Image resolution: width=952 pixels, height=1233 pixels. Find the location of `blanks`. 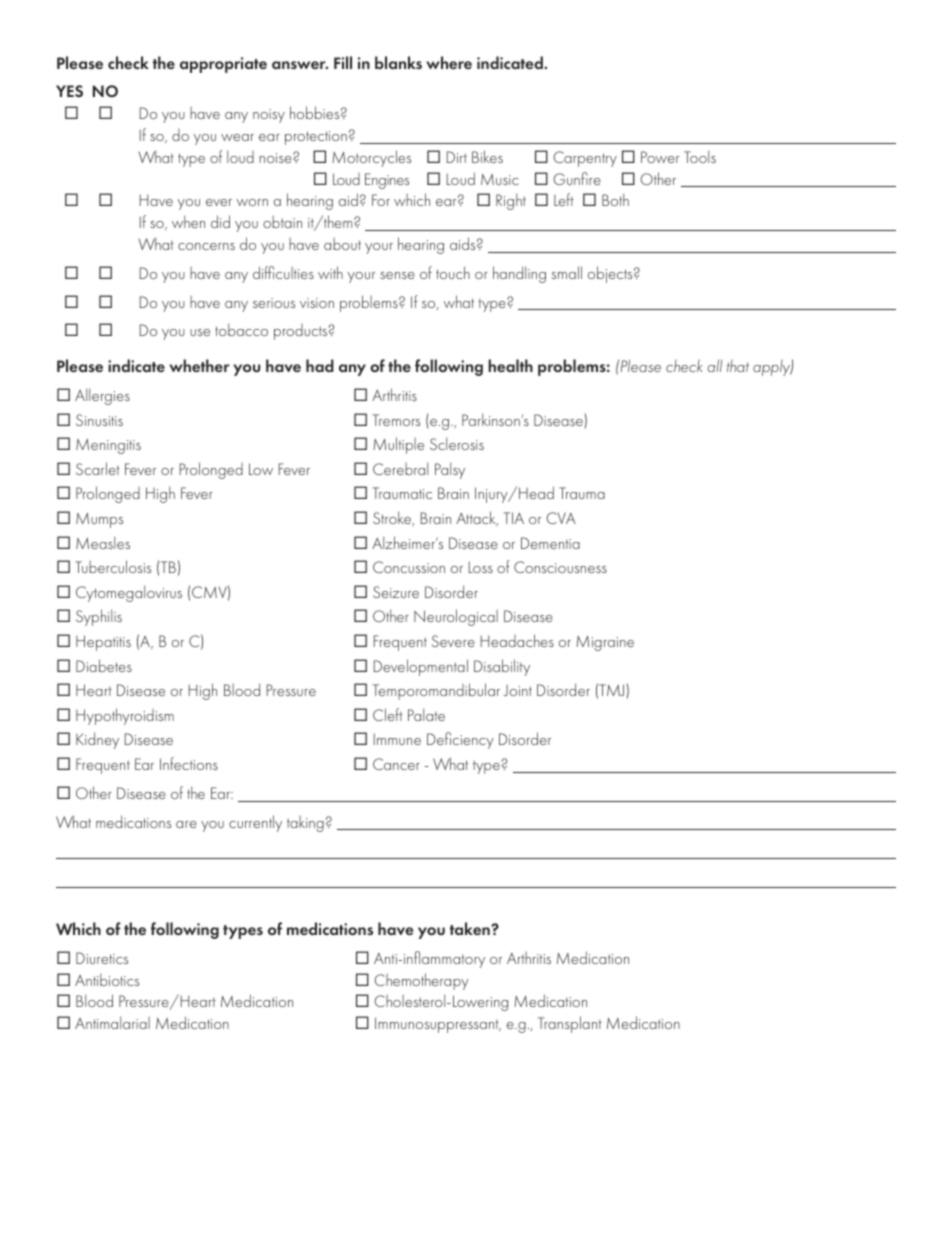

blanks is located at coordinates (398, 62).
